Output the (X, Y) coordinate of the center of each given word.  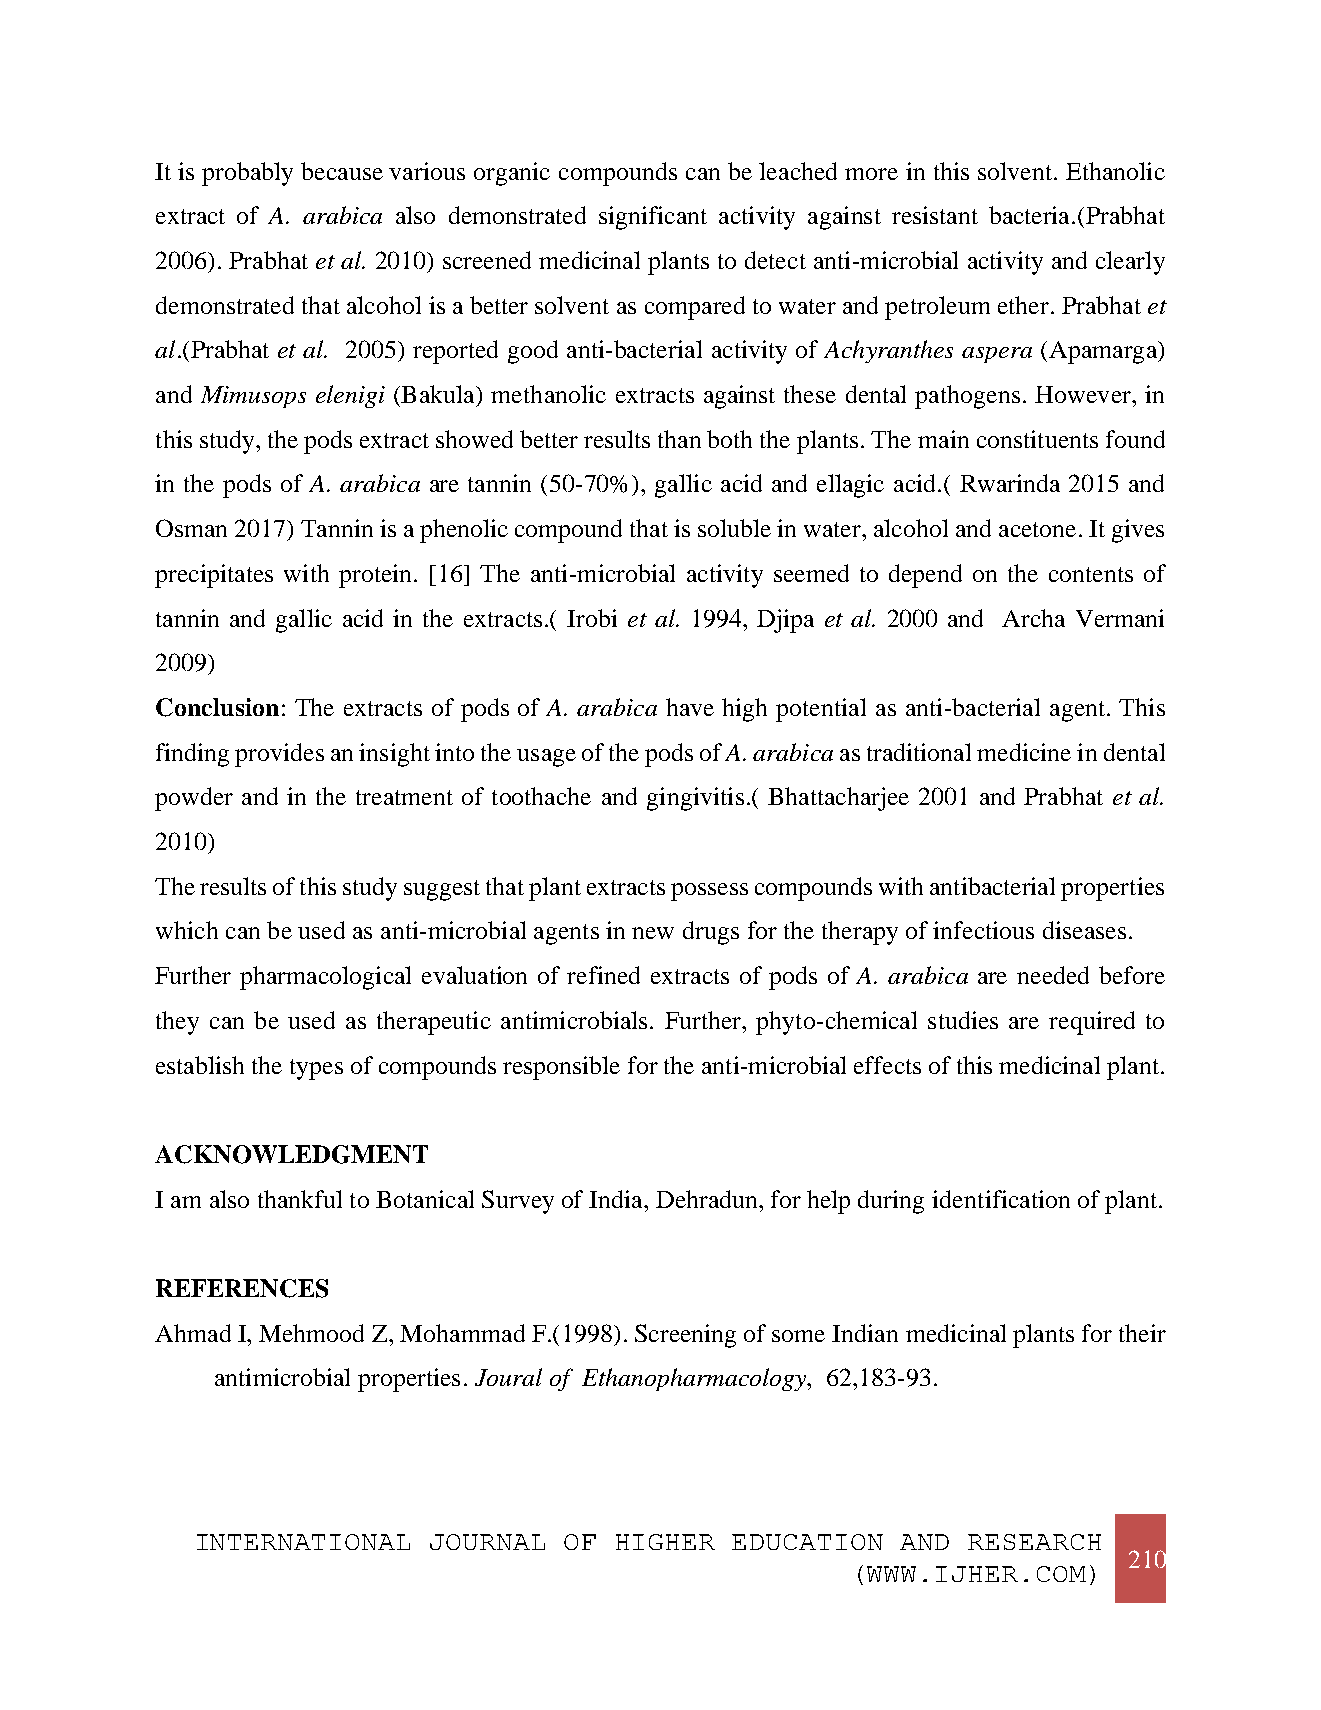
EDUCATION (807, 1542)
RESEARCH (1034, 1542)
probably (247, 174)
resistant (935, 215)
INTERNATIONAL (303, 1542)
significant (653, 218)
